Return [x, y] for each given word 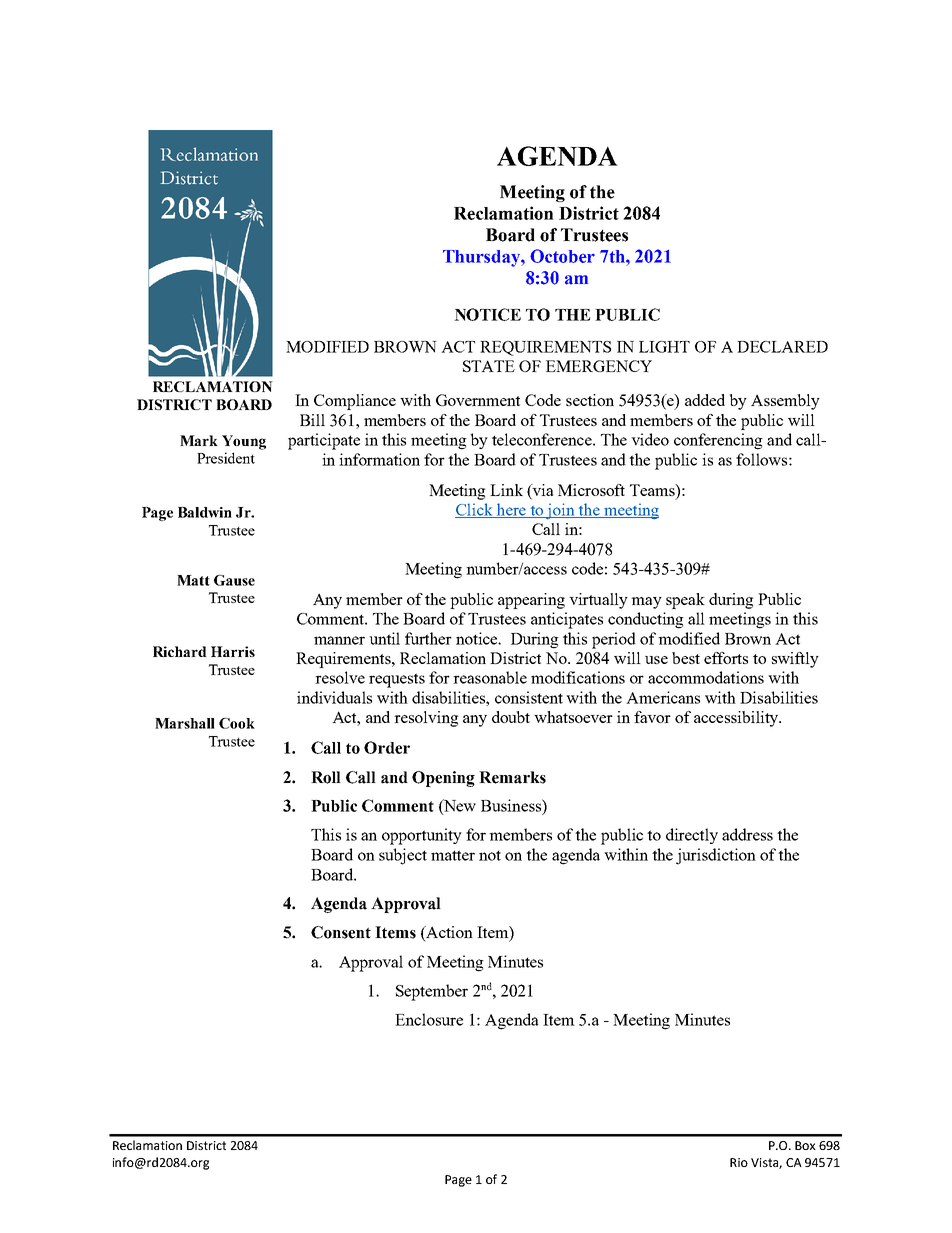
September [432, 992]
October [562, 256]
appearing [531, 601]
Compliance [355, 402]
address [747, 834]
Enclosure [429, 1019]
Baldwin [205, 512]
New [459, 806]
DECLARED [782, 347]
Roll [326, 777]
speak [685, 601]
